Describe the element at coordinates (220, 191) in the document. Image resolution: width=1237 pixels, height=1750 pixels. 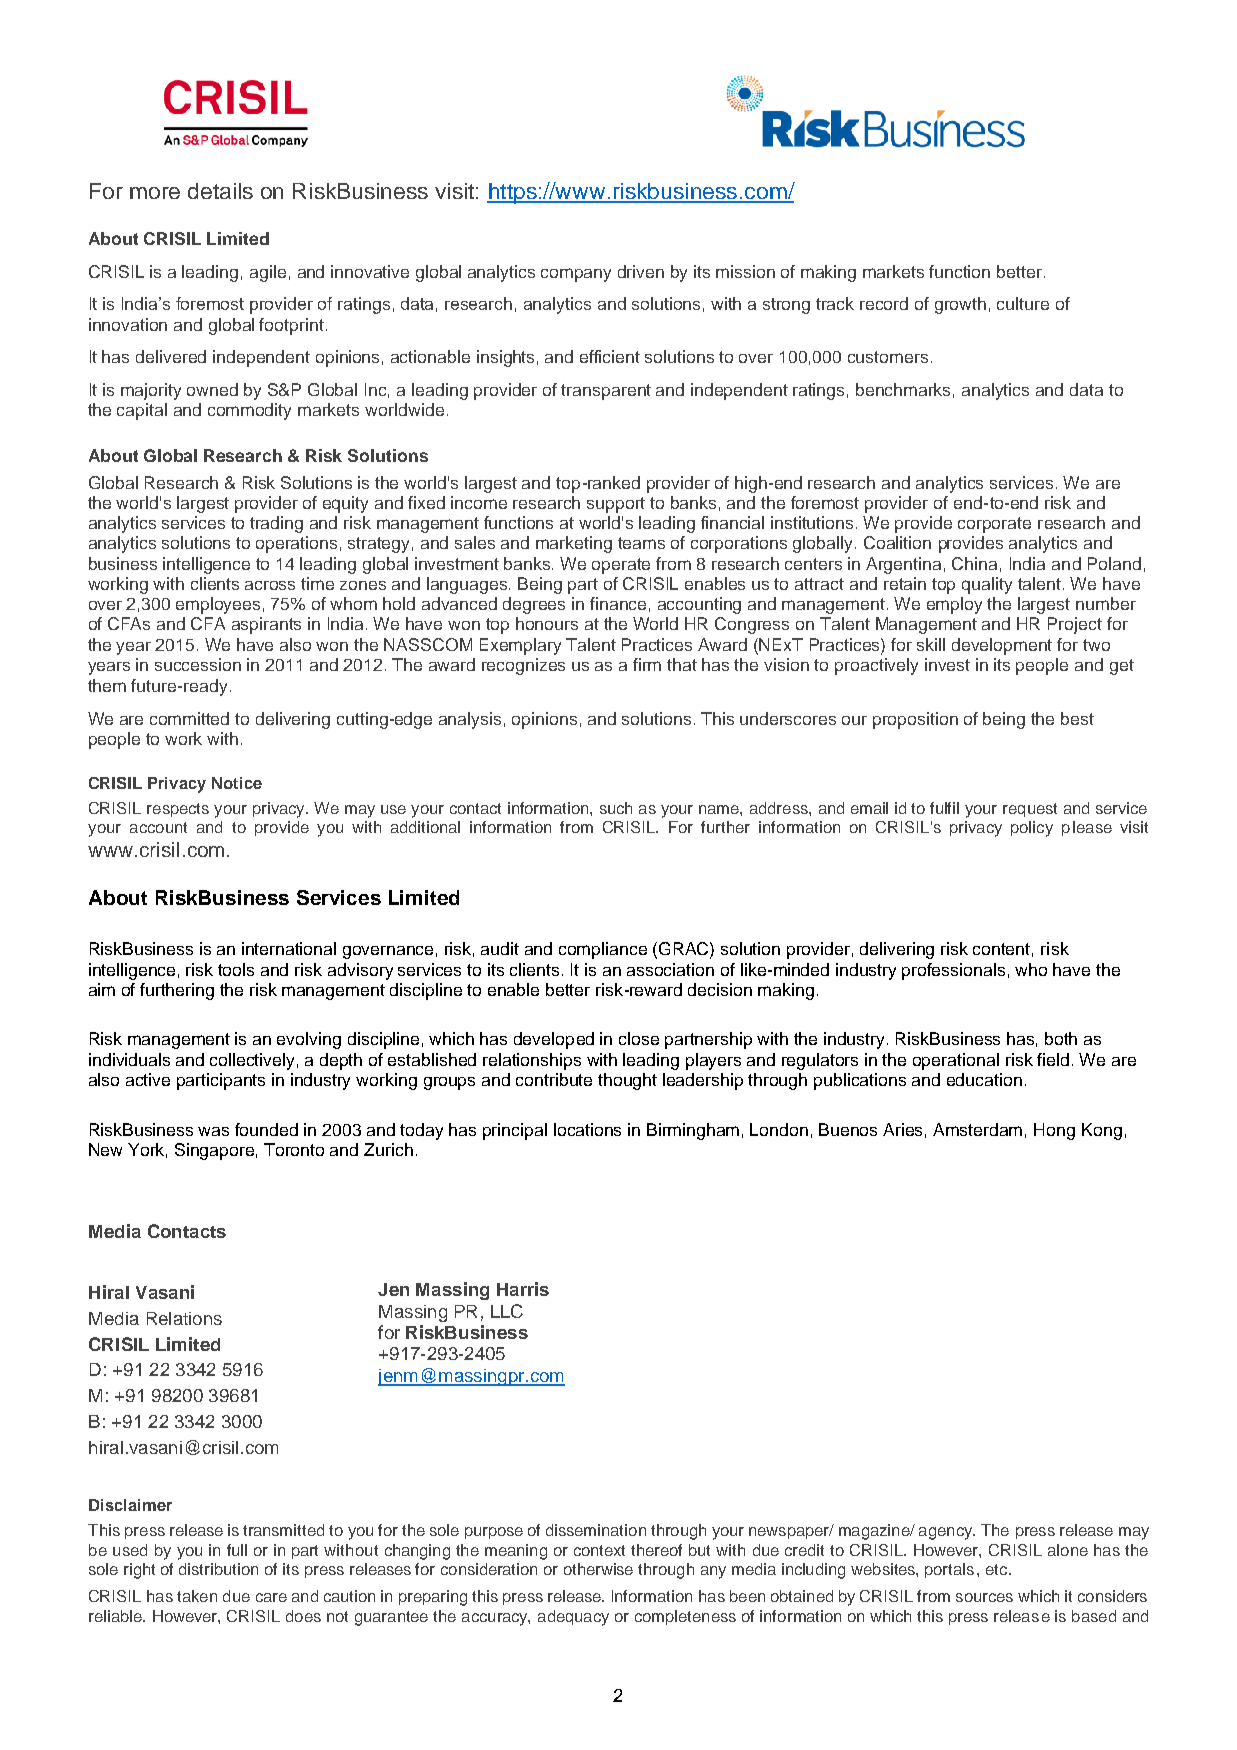
I see `details` at that location.
